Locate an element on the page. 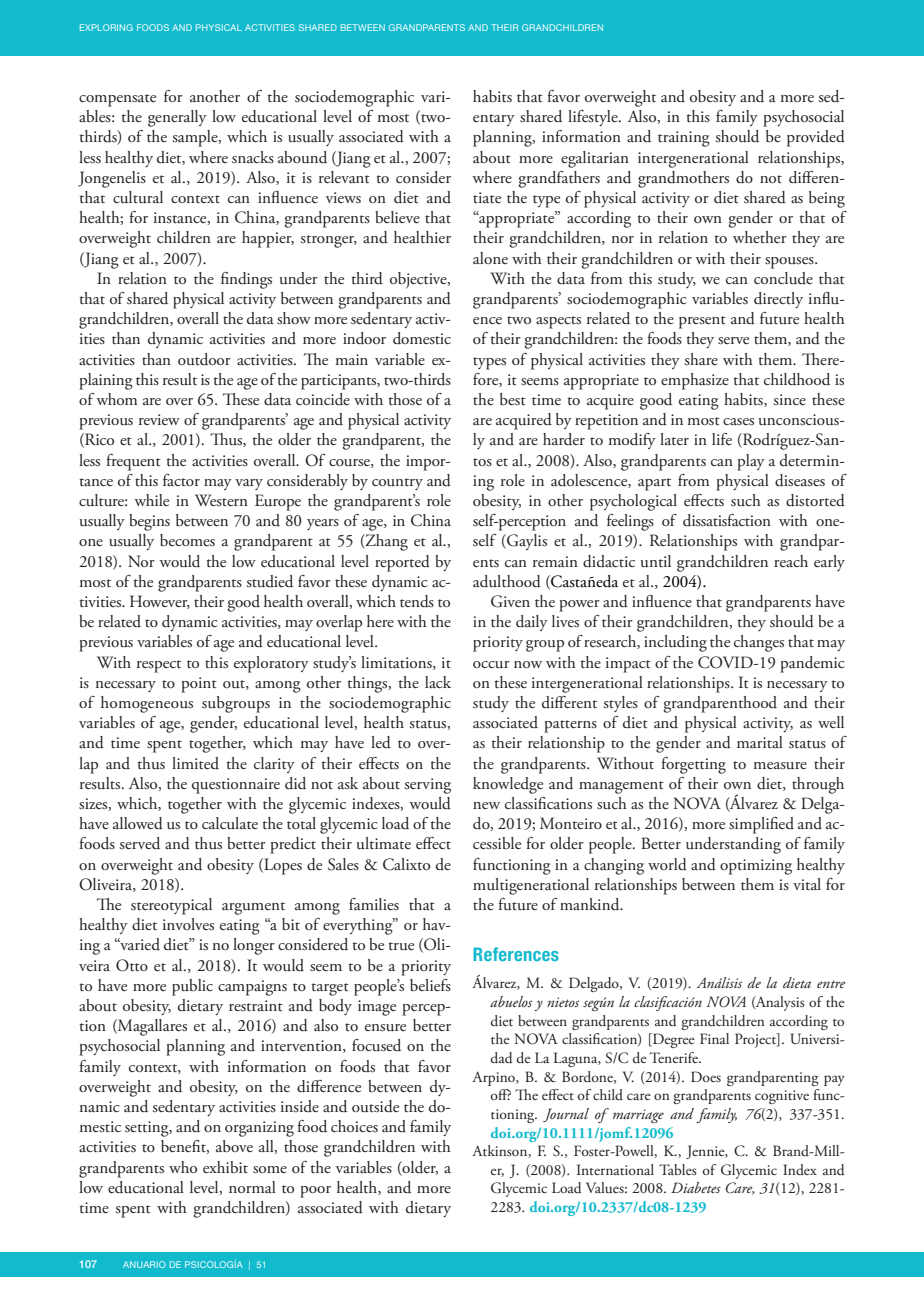 Image resolution: width=924 pixels, height=1308 pixels. generally is located at coordinates (177, 118).
